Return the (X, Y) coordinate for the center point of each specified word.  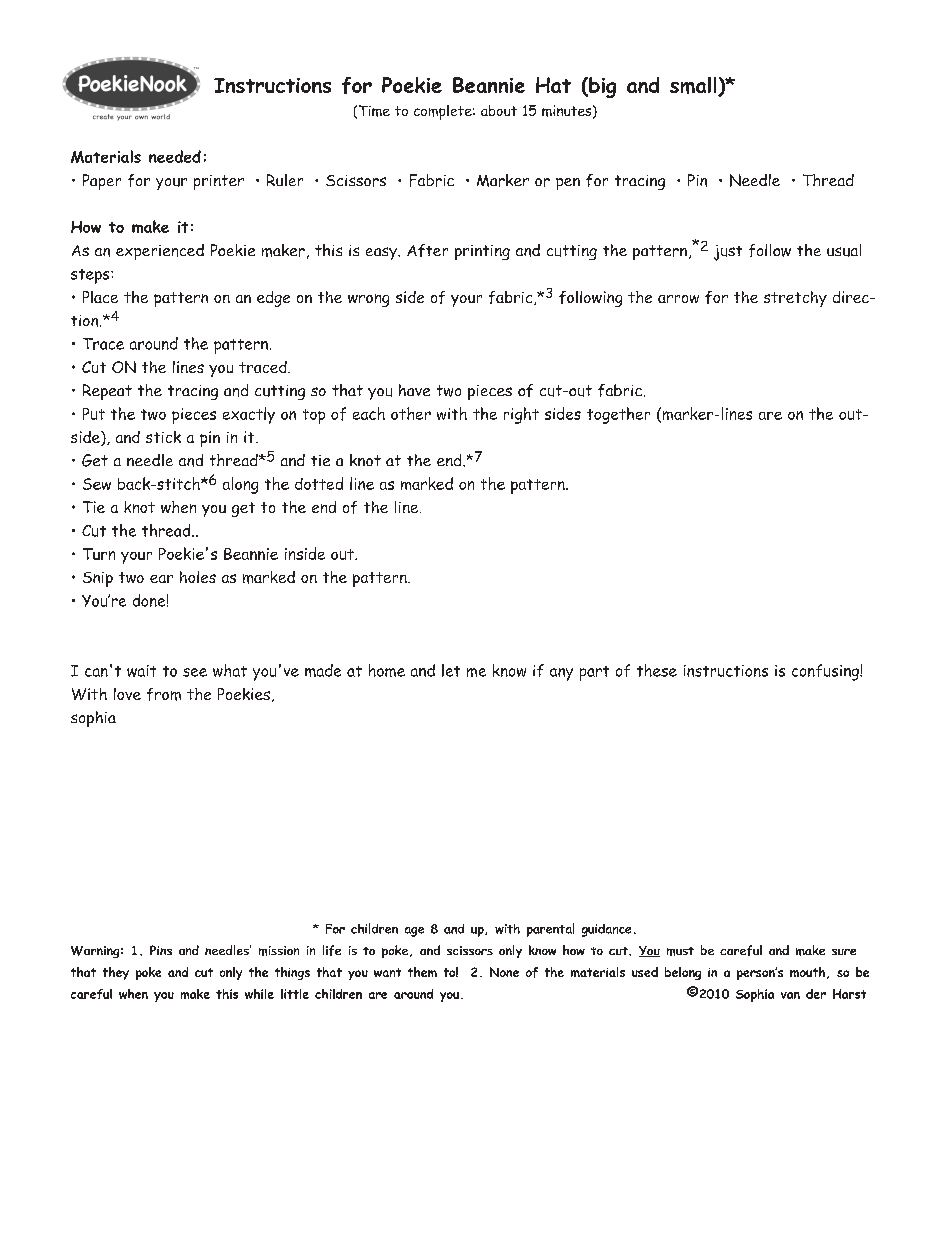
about (499, 110)
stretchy (795, 299)
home (387, 670)
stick (163, 437)
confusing (826, 672)
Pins (161, 950)
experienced (160, 252)
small (694, 86)
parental (550, 930)
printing (482, 252)
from (164, 694)
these (657, 670)
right (521, 415)
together (618, 415)
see (195, 672)
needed (175, 156)
